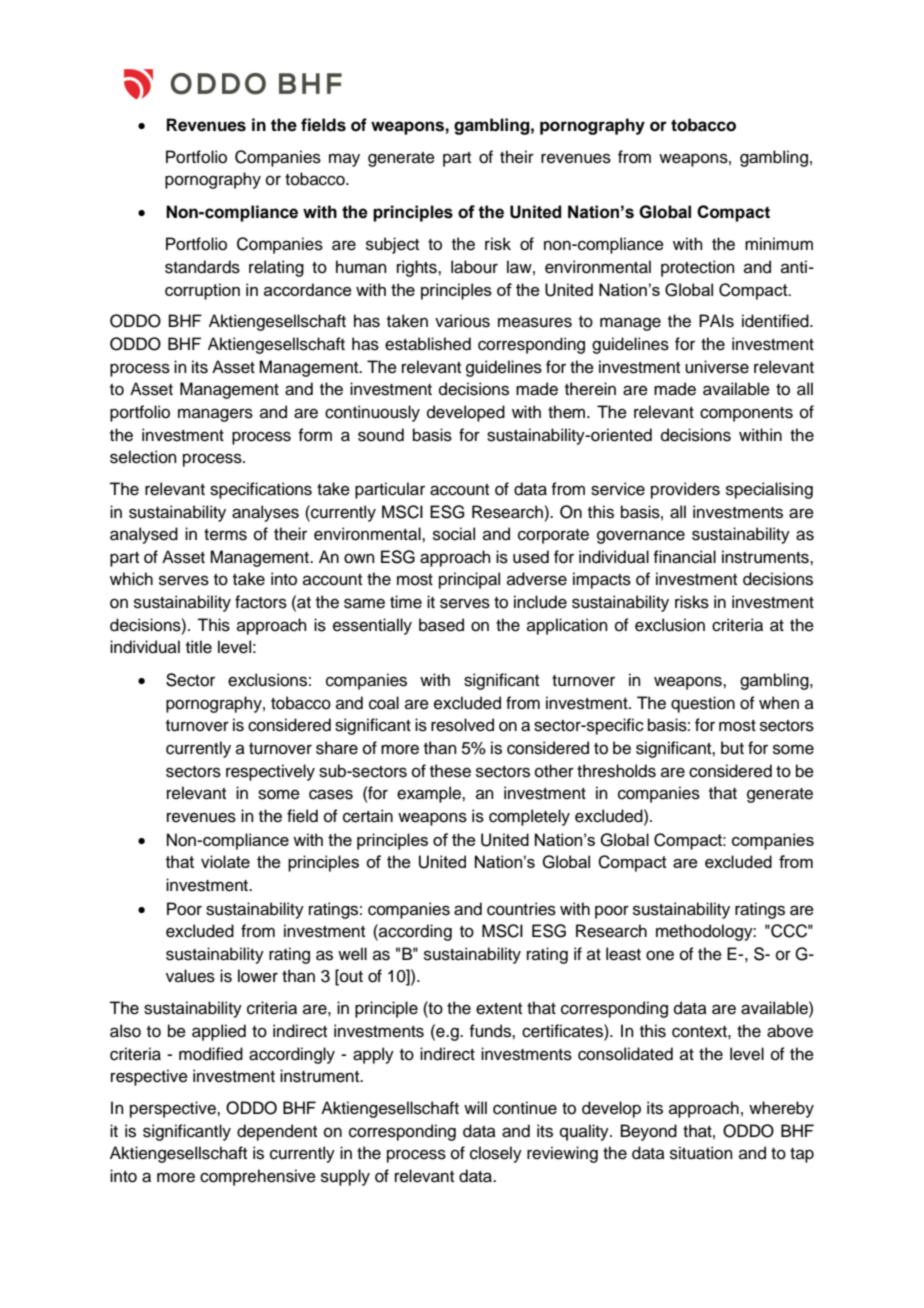 The width and height of the screenshot is (924, 1308). I want to click on selection, so click(143, 457).
